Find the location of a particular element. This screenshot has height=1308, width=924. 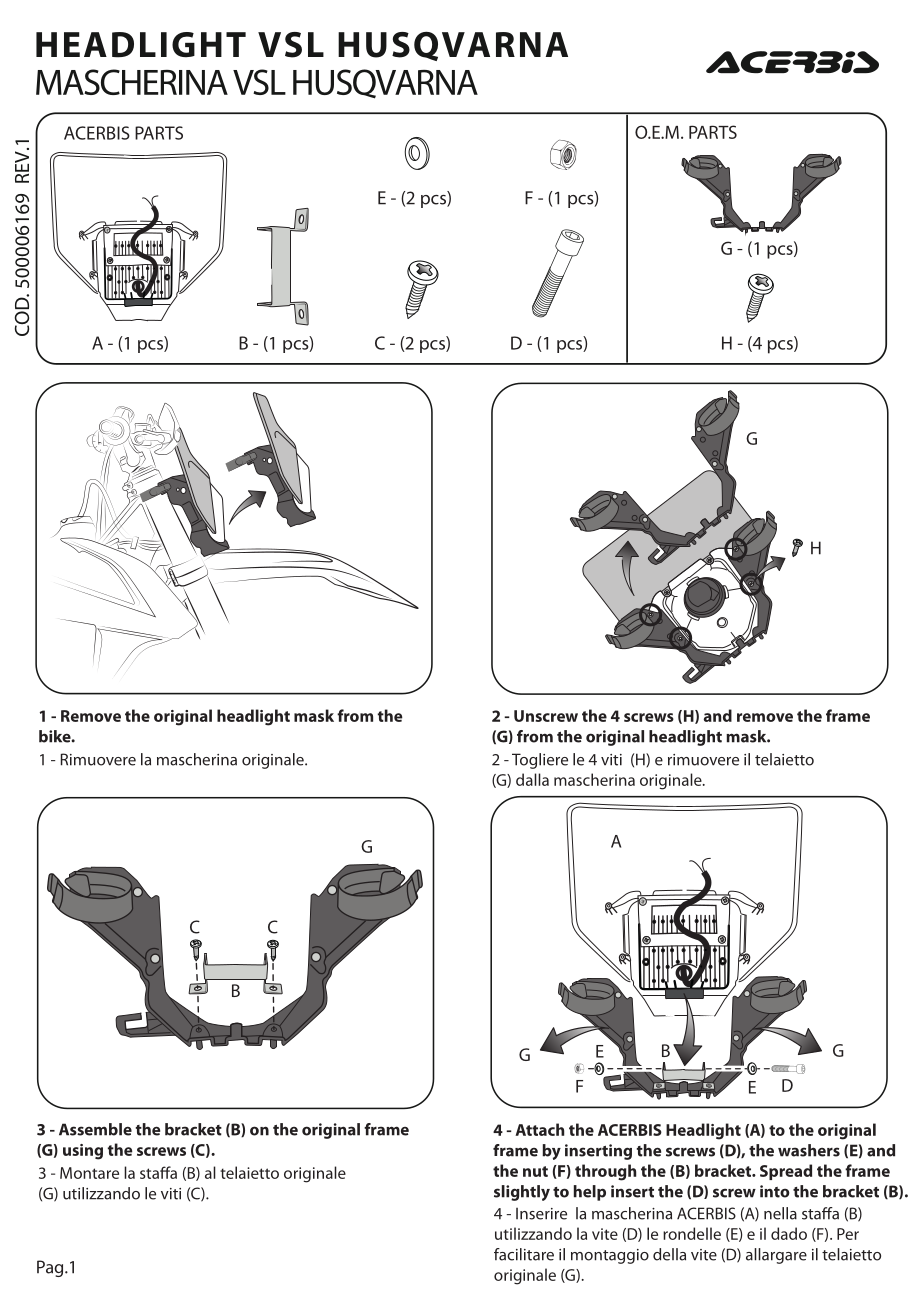

Assemble is located at coordinates (95, 1129).
